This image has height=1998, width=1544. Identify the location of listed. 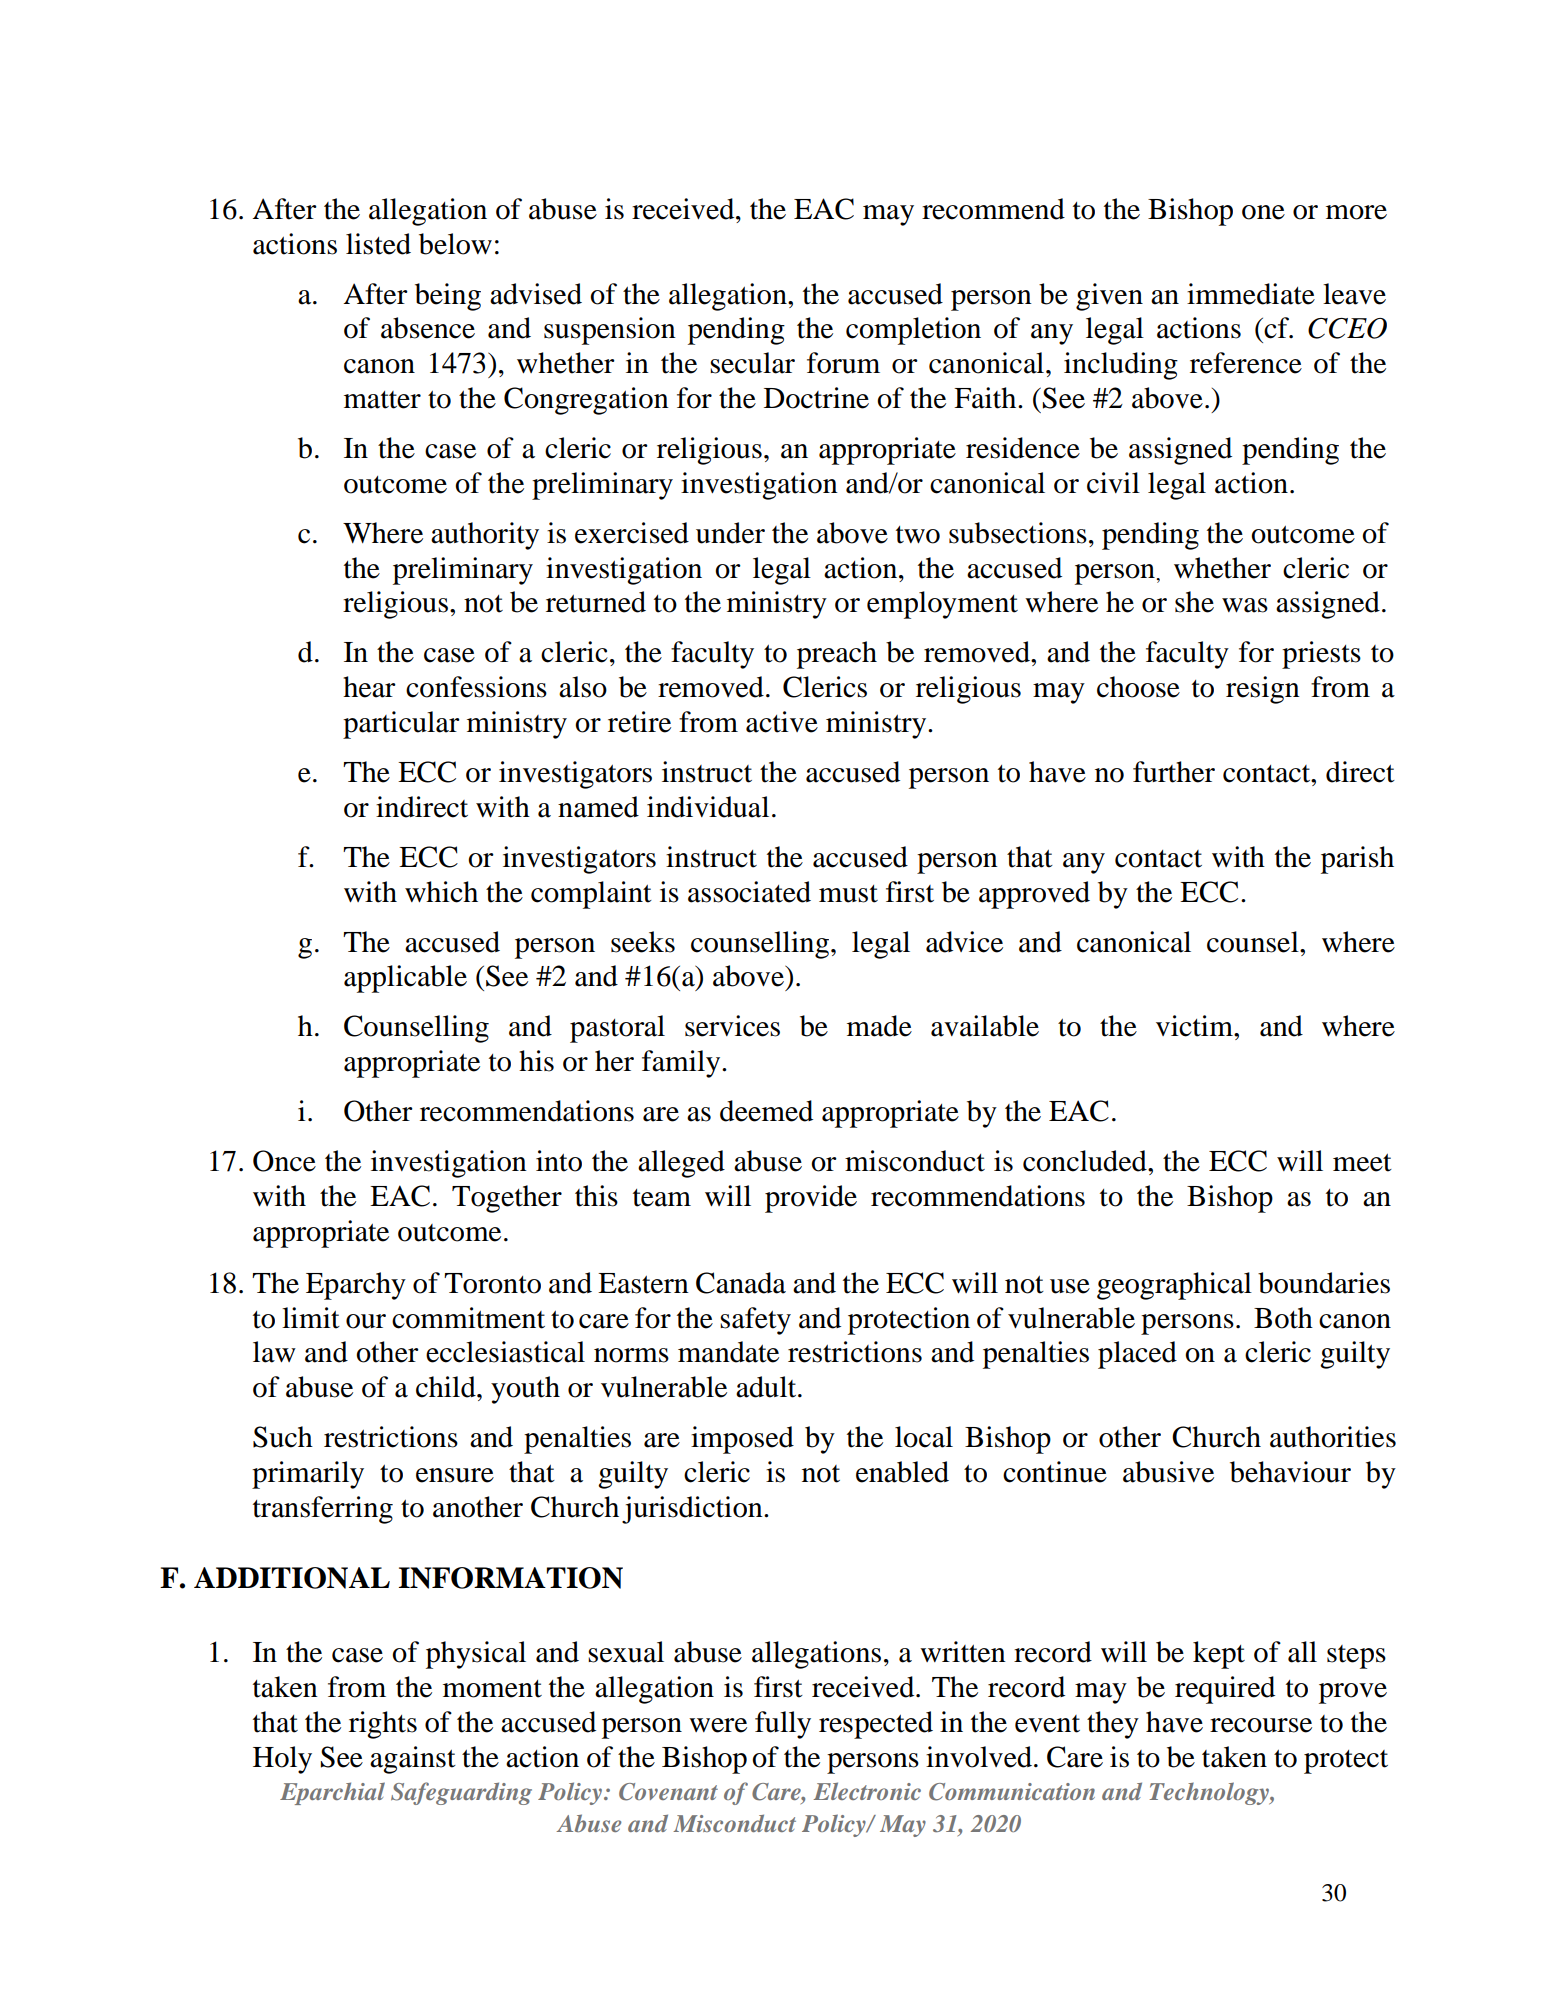
(378, 244).
